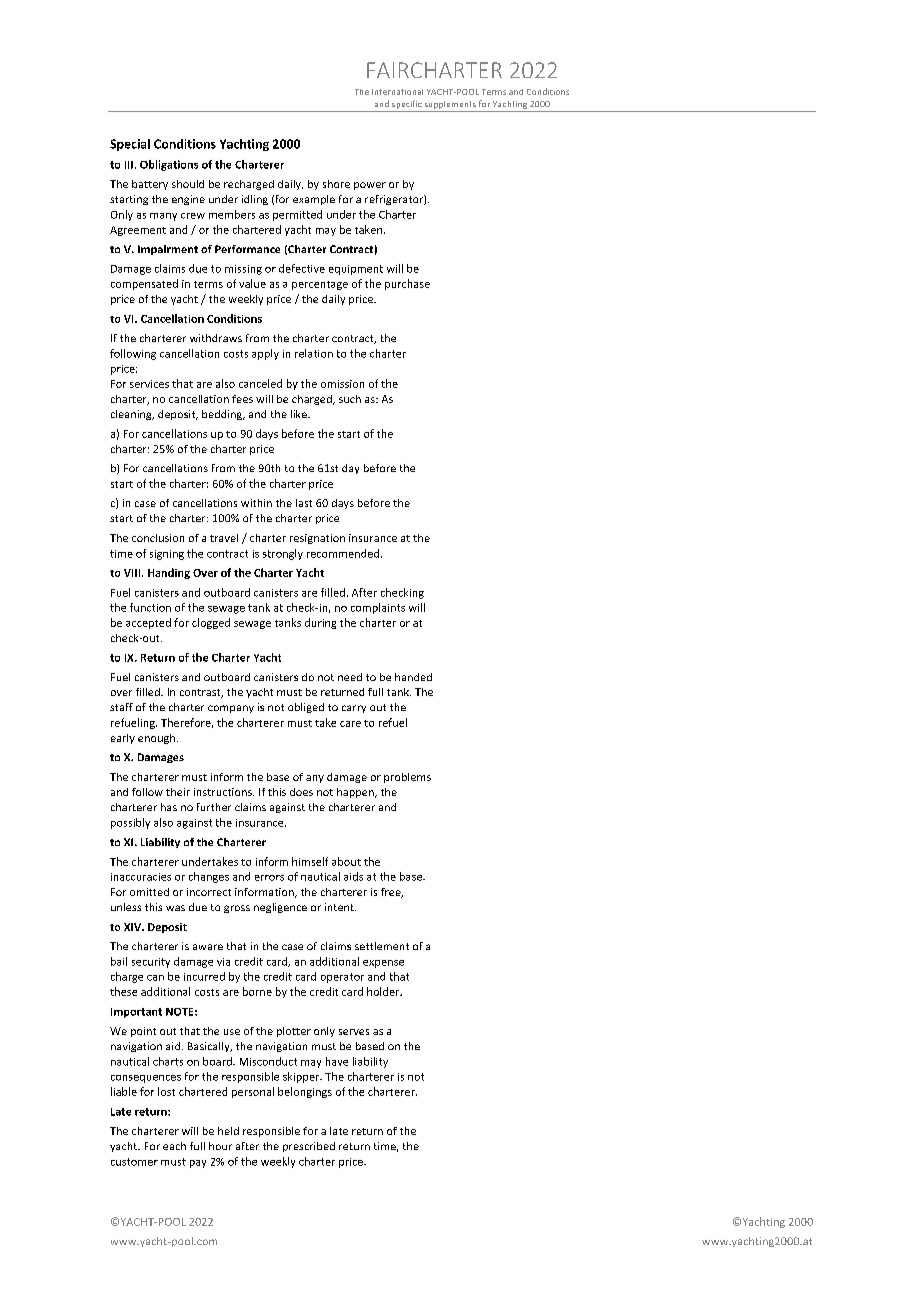 The width and height of the page is (924, 1308). I want to click on strongly, so click(283, 554).
